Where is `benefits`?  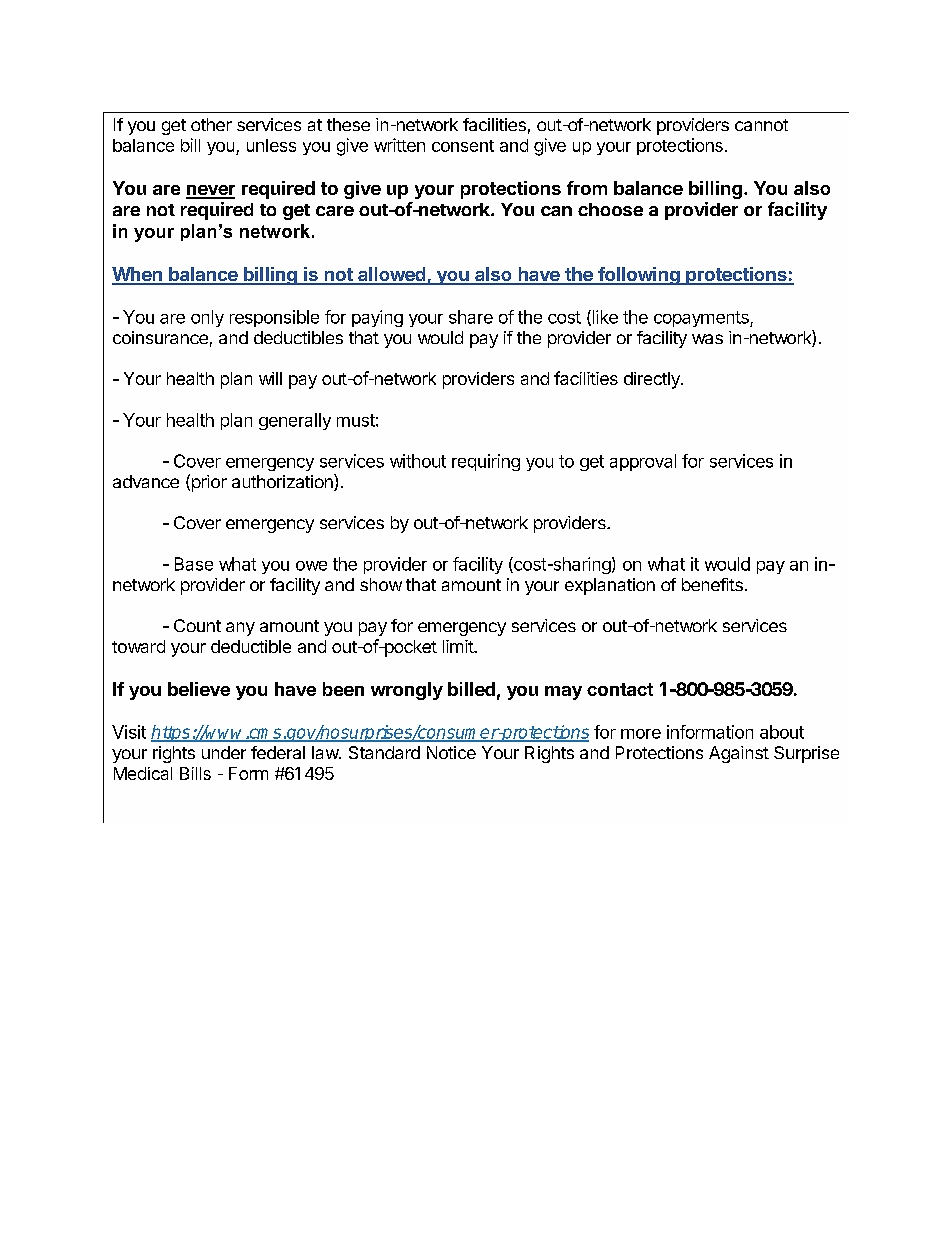 benefits is located at coordinates (712, 584).
